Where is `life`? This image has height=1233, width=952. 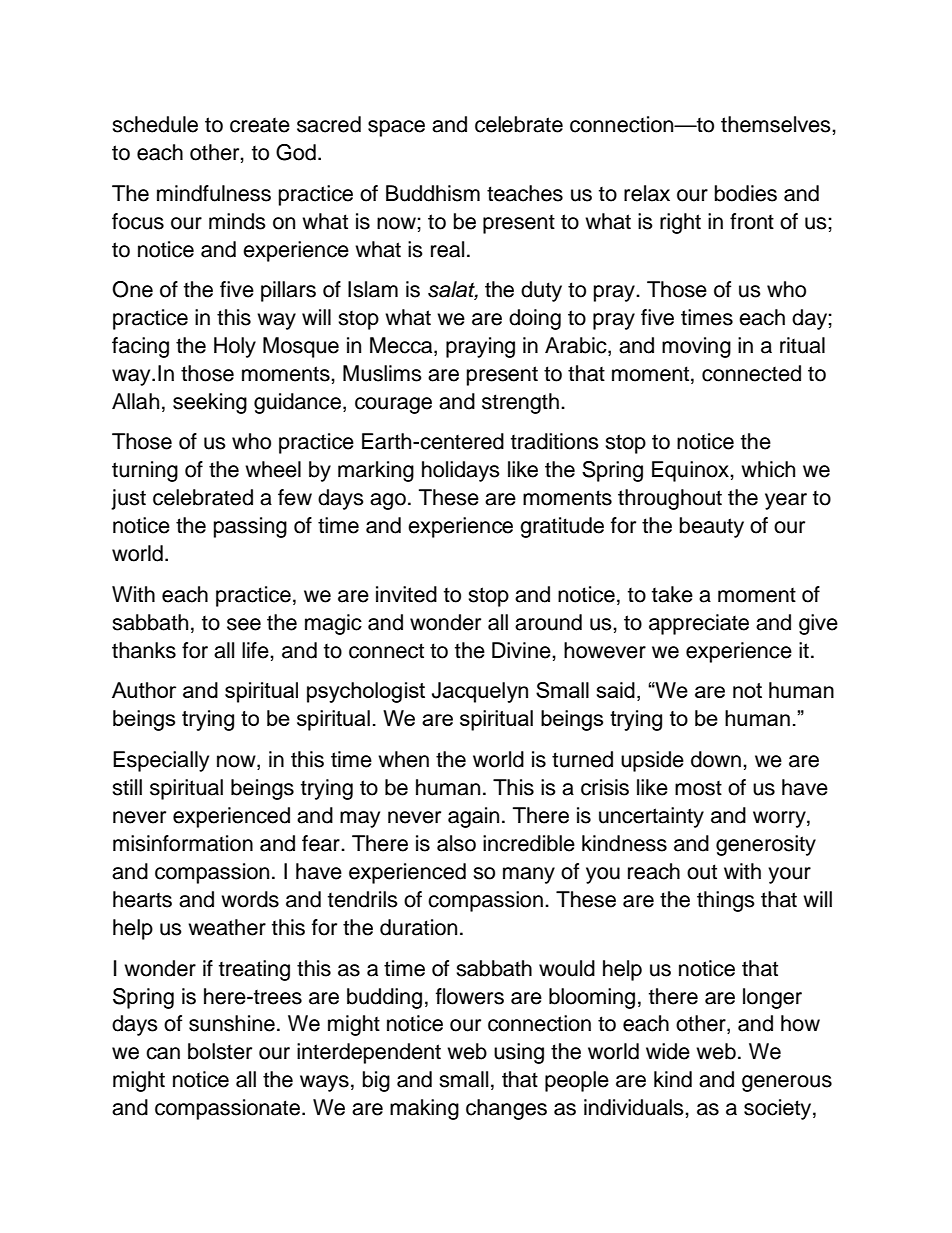
life is located at coordinates (256, 650).
